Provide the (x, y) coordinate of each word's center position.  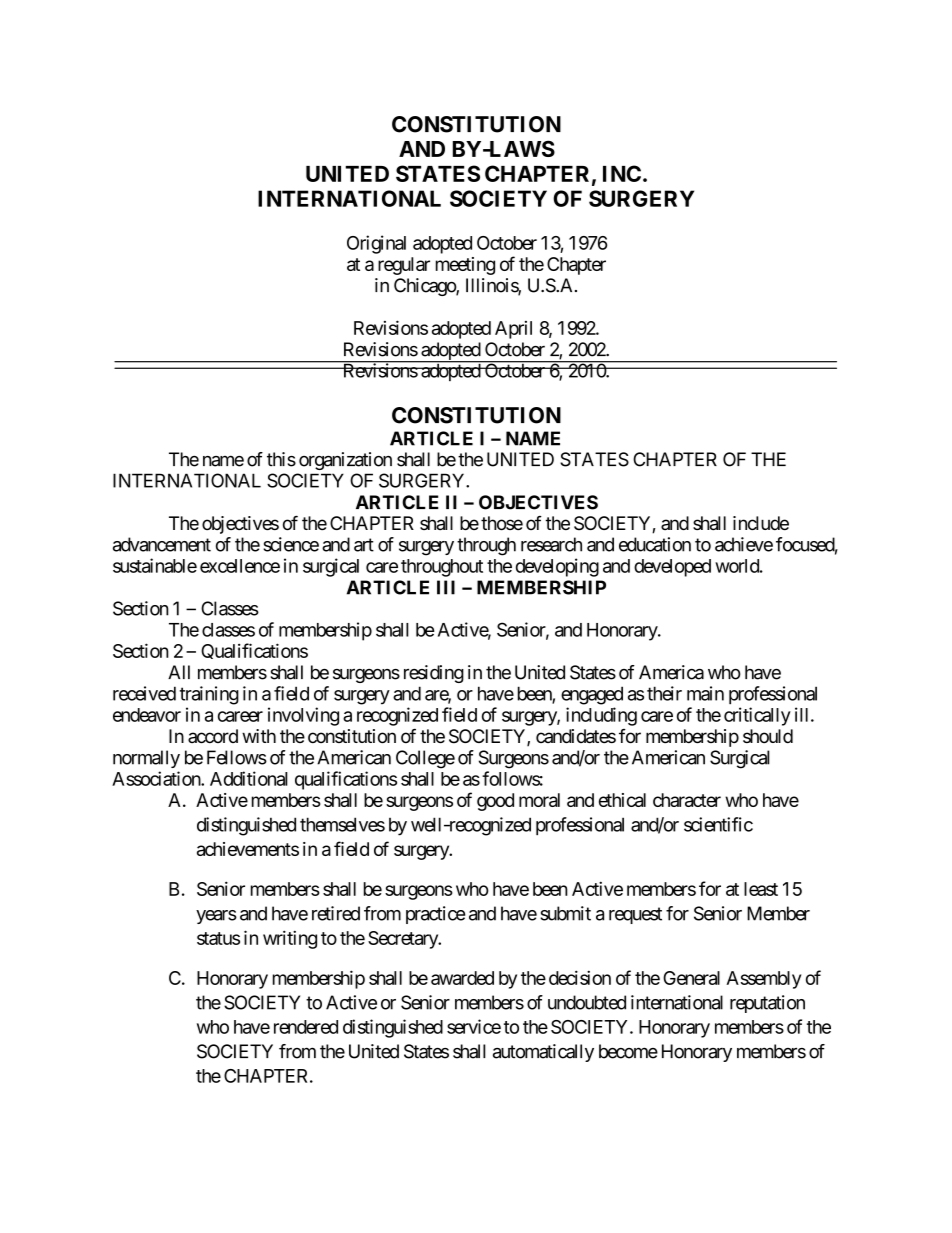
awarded (462, 978)
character (687, 800)
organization (345, 461)
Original (376, 244)
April (513, 330)
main (705, 693)
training (209, 695)
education (655, 544)
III (446, 587)
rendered (306, 1027)
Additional (249, 778)
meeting (465, 266)
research (551, 544)
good (495, 802)
